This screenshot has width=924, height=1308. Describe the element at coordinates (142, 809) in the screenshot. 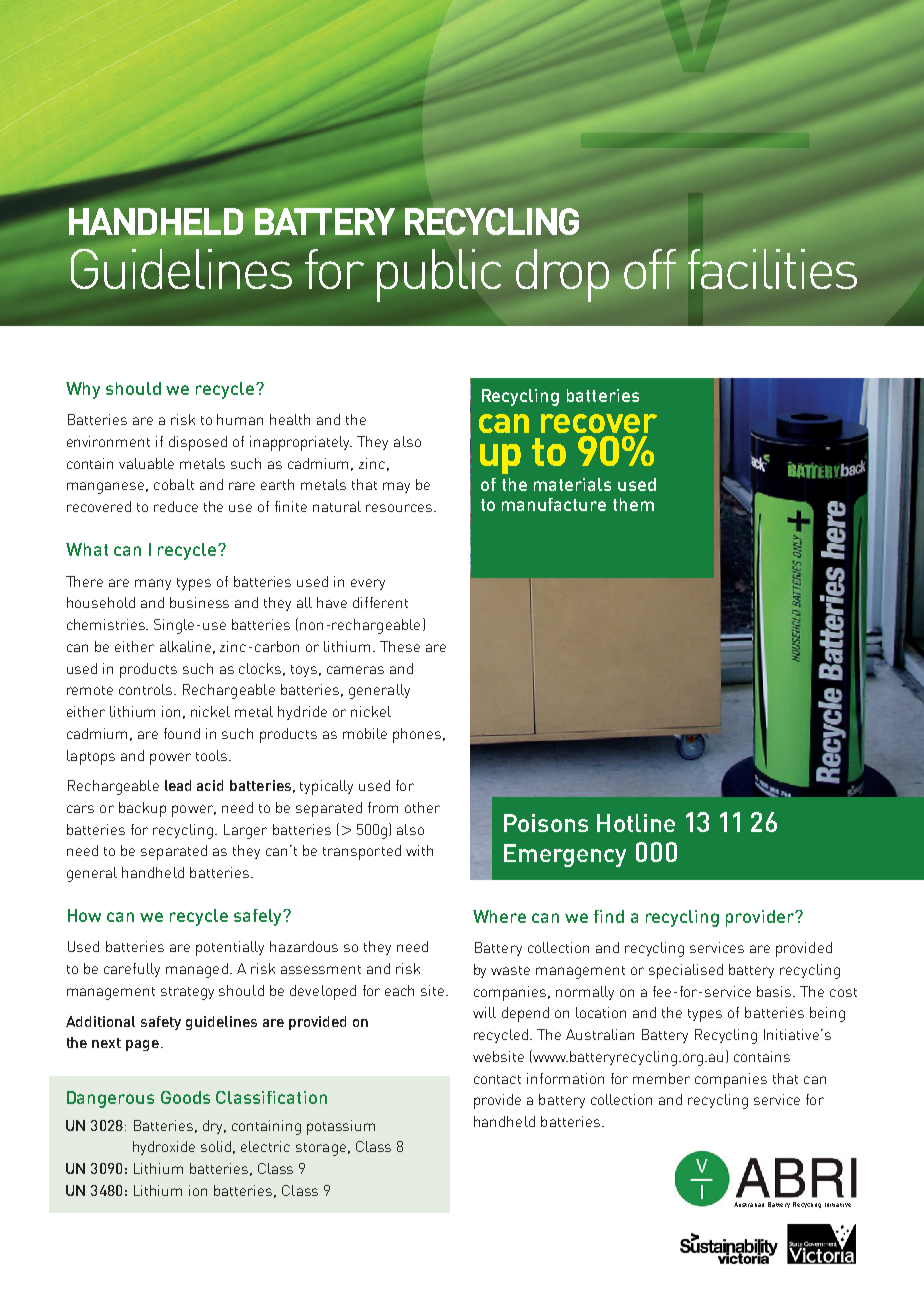

I see `backup` at that location.
